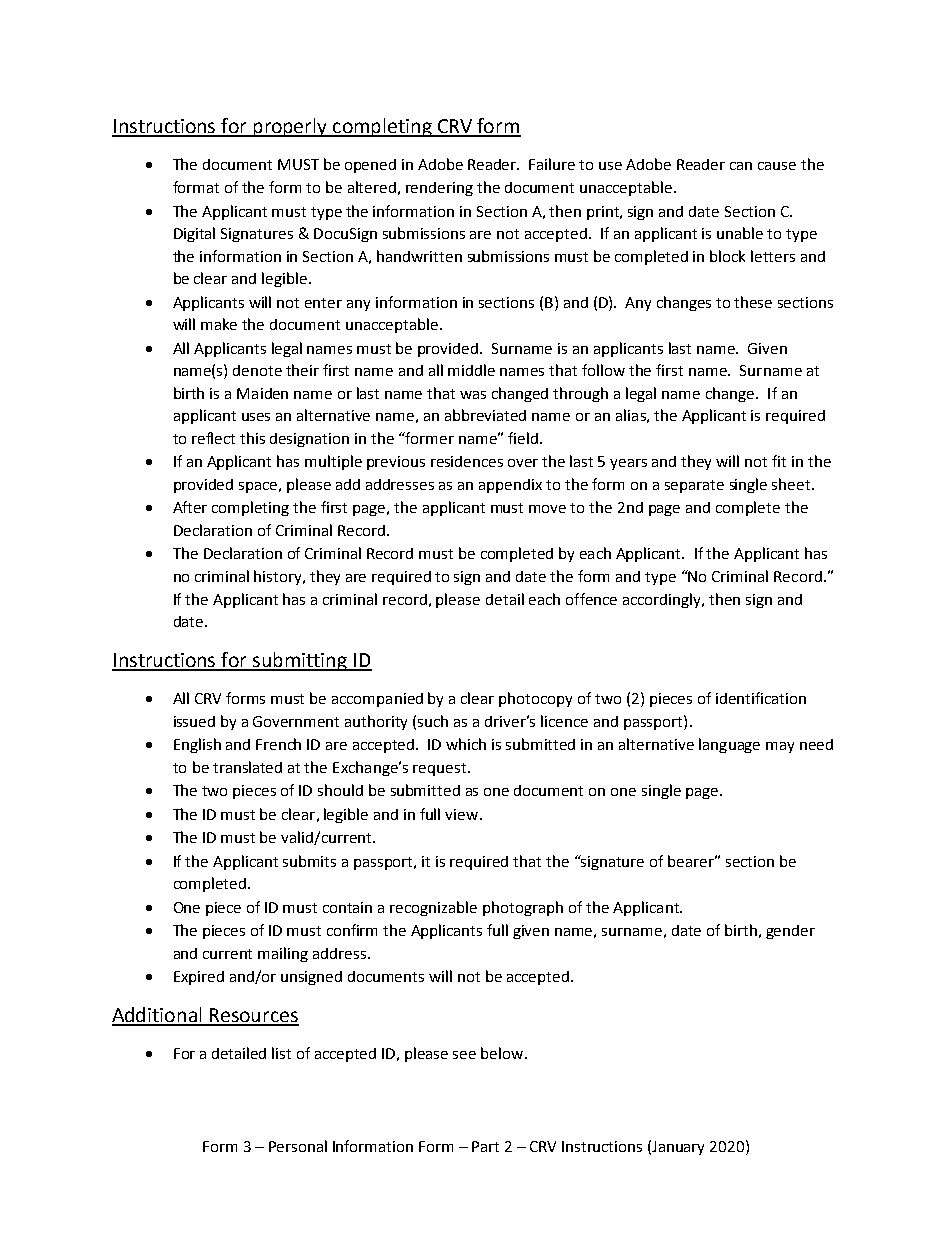  Describe the element at coordinates (309, 861) in the screenshot. I see `submits` at that location.
